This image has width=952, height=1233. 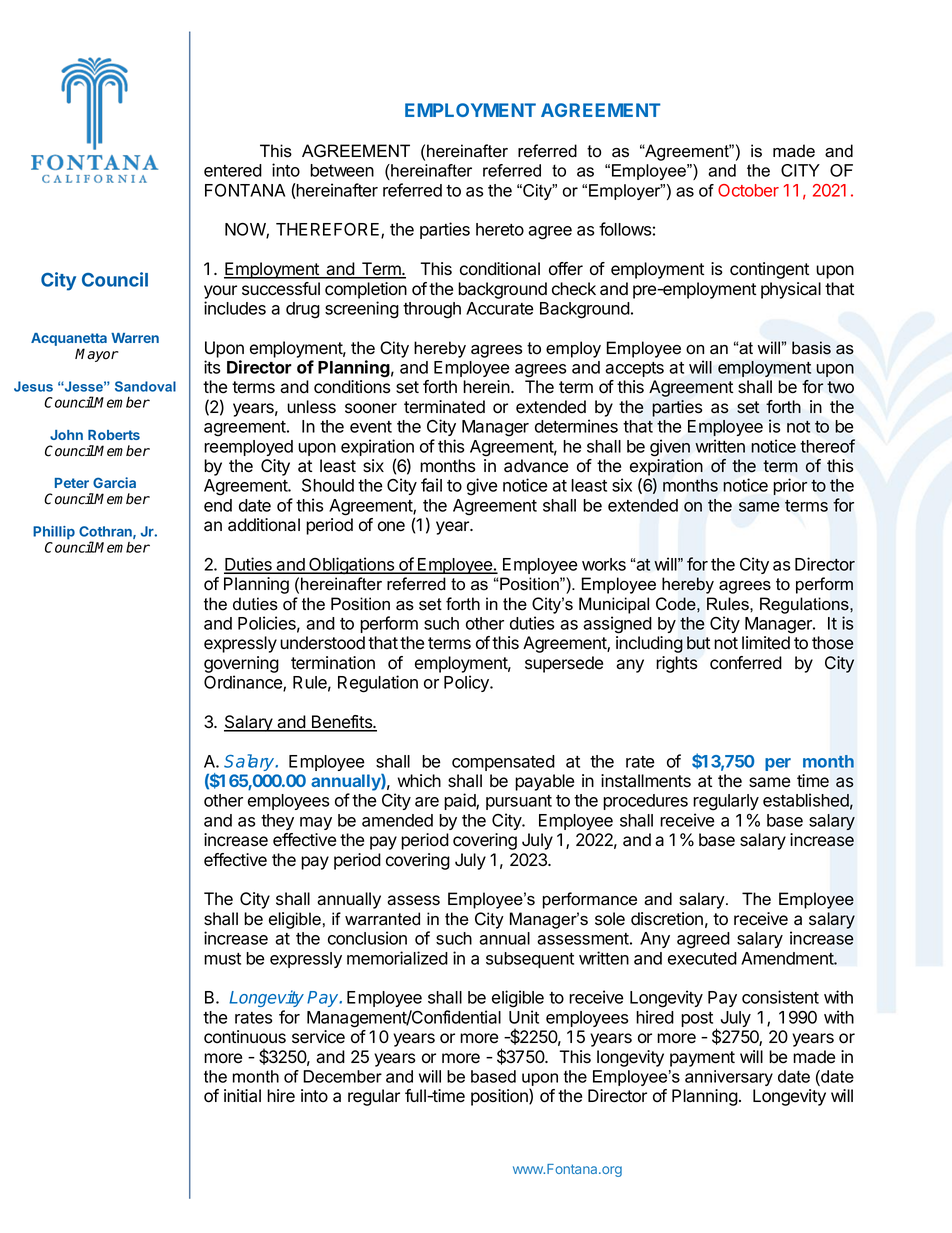 I want to click on October, so click(x=748, y=190).
